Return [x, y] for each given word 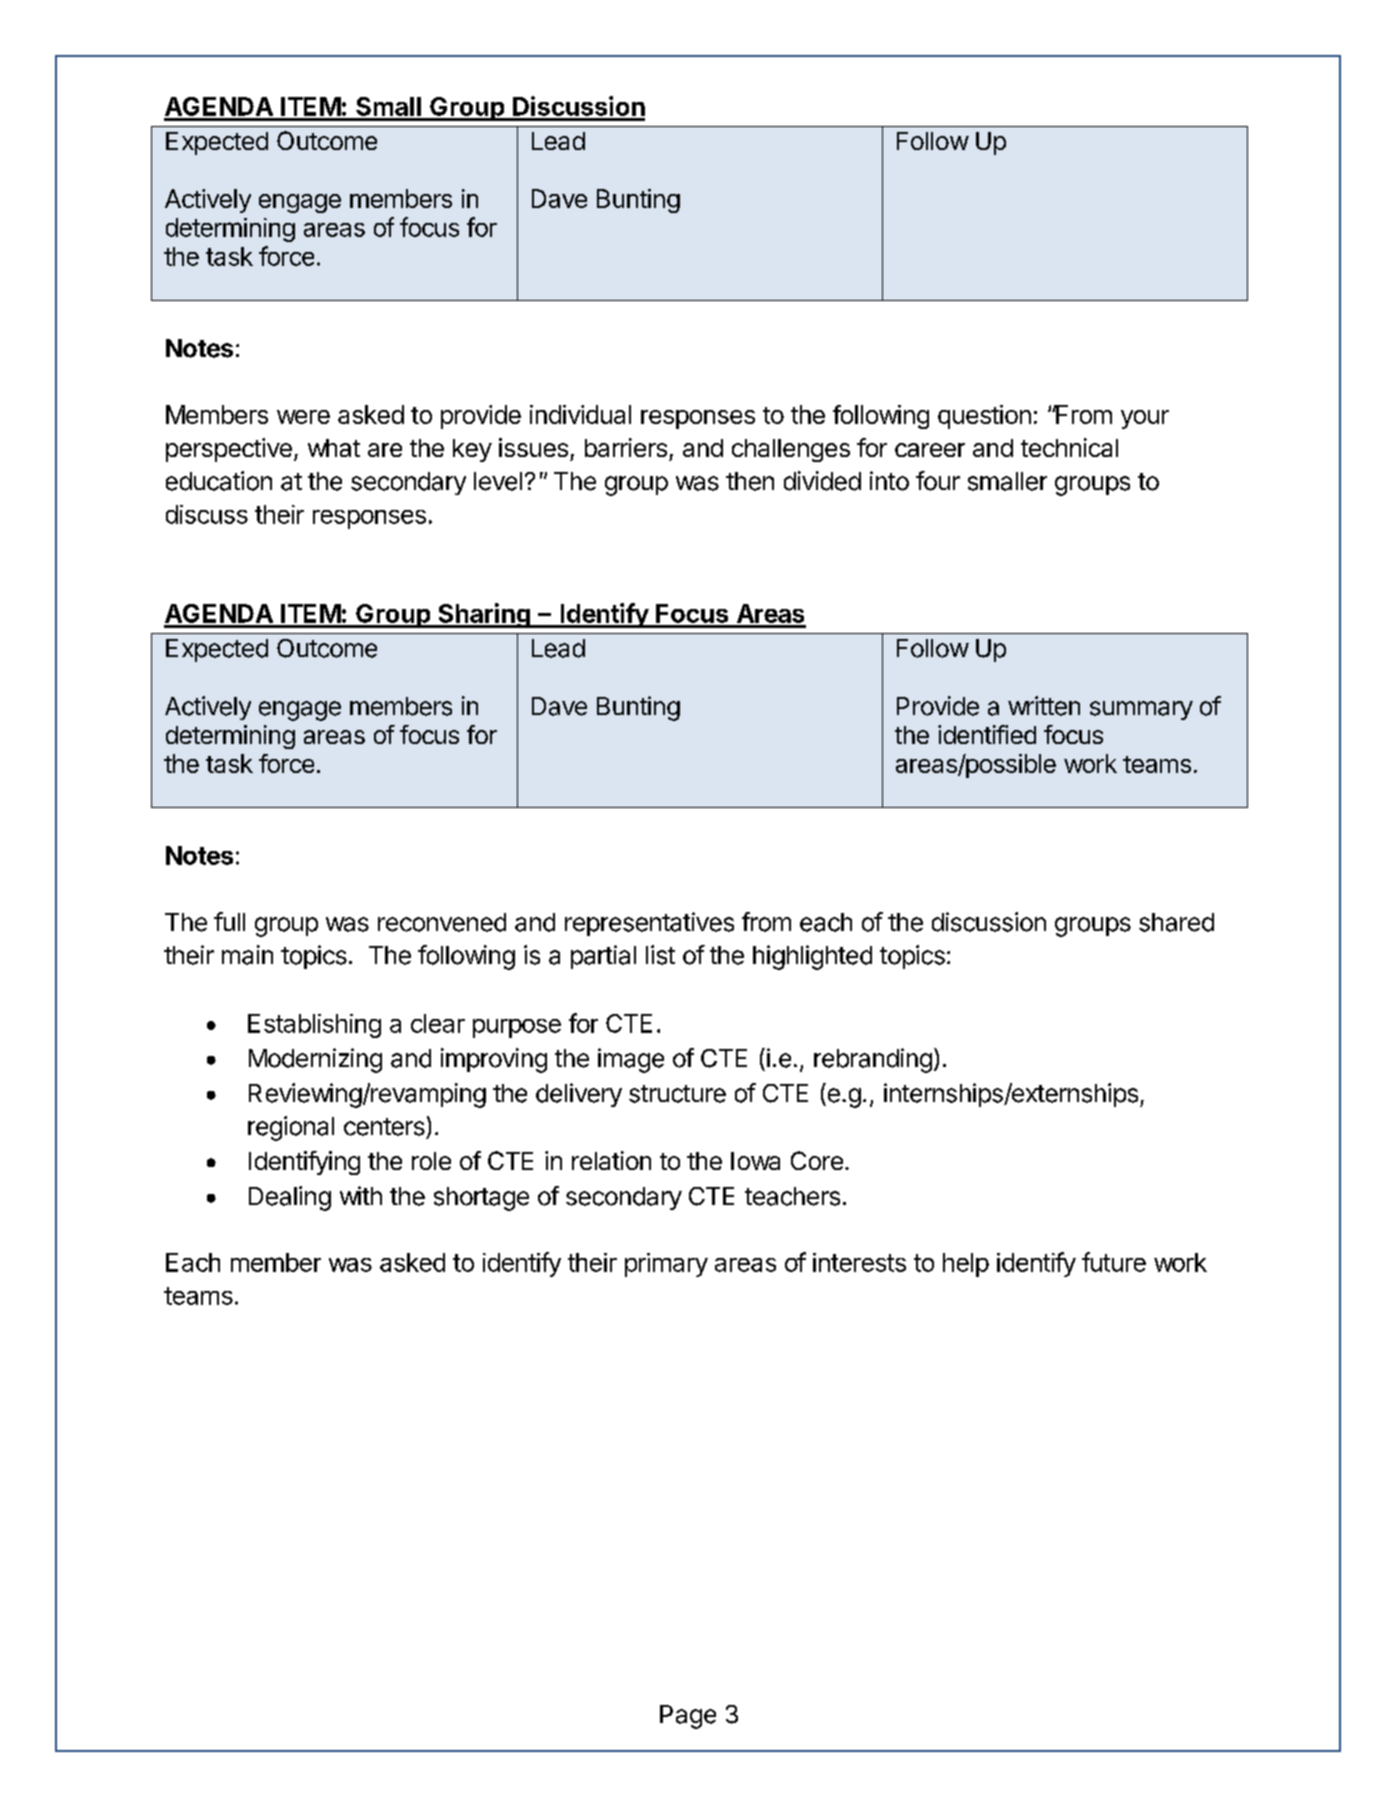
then [750, 481]
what [334, 448]
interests [859, 1262]
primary [666, 1265]
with [361, 1195]
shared [1176, 922]
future [1114, 1262]
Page [688, 1717]
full [229, 921]
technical [1069, 447]
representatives [649, 924]
